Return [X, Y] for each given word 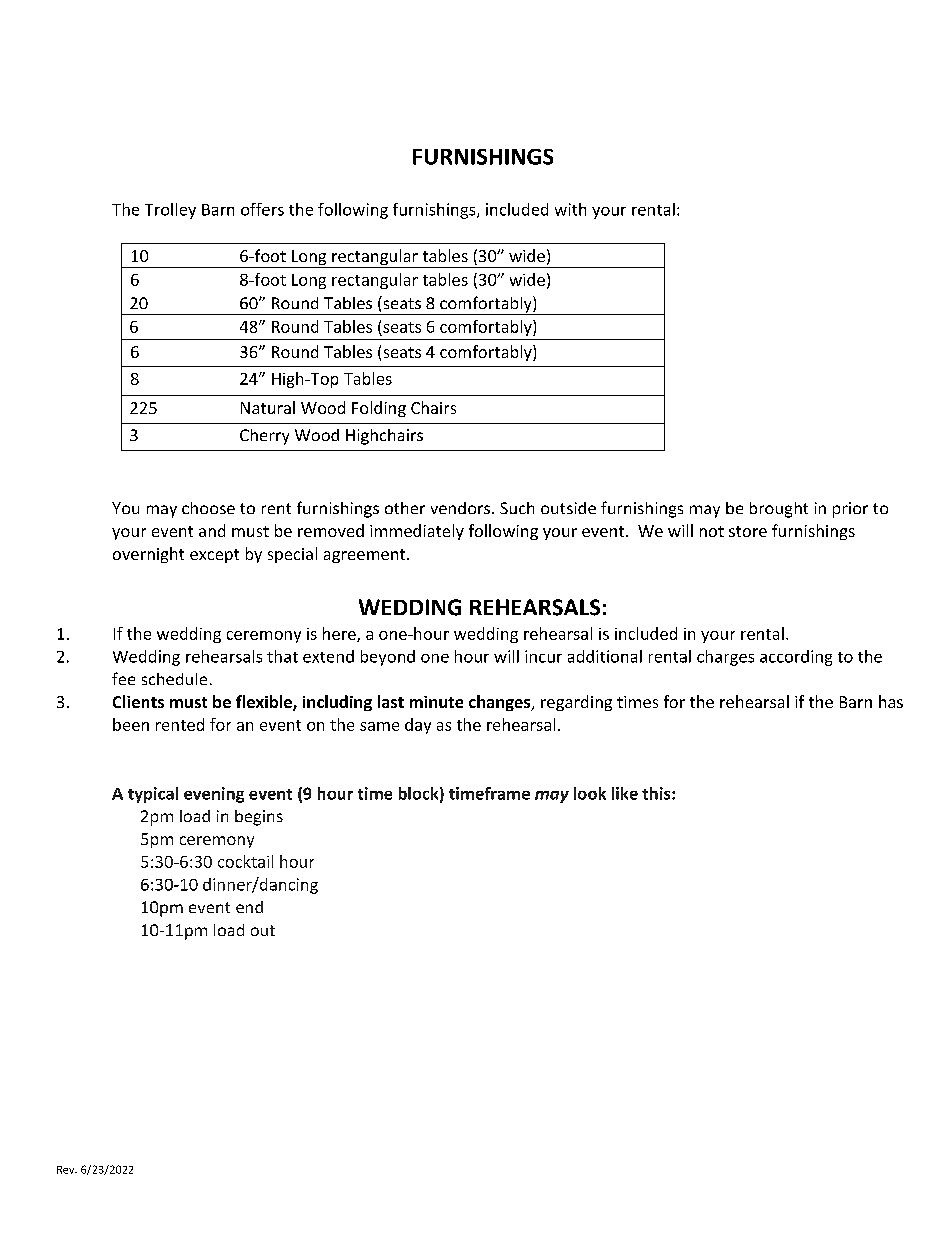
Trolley [170, 211]
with [570, 209]
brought [779, 510]
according [796, 658]
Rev [67, 1170]
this [657, 793]
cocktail [245, 861]
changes [501, 703]
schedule [174, 679]
